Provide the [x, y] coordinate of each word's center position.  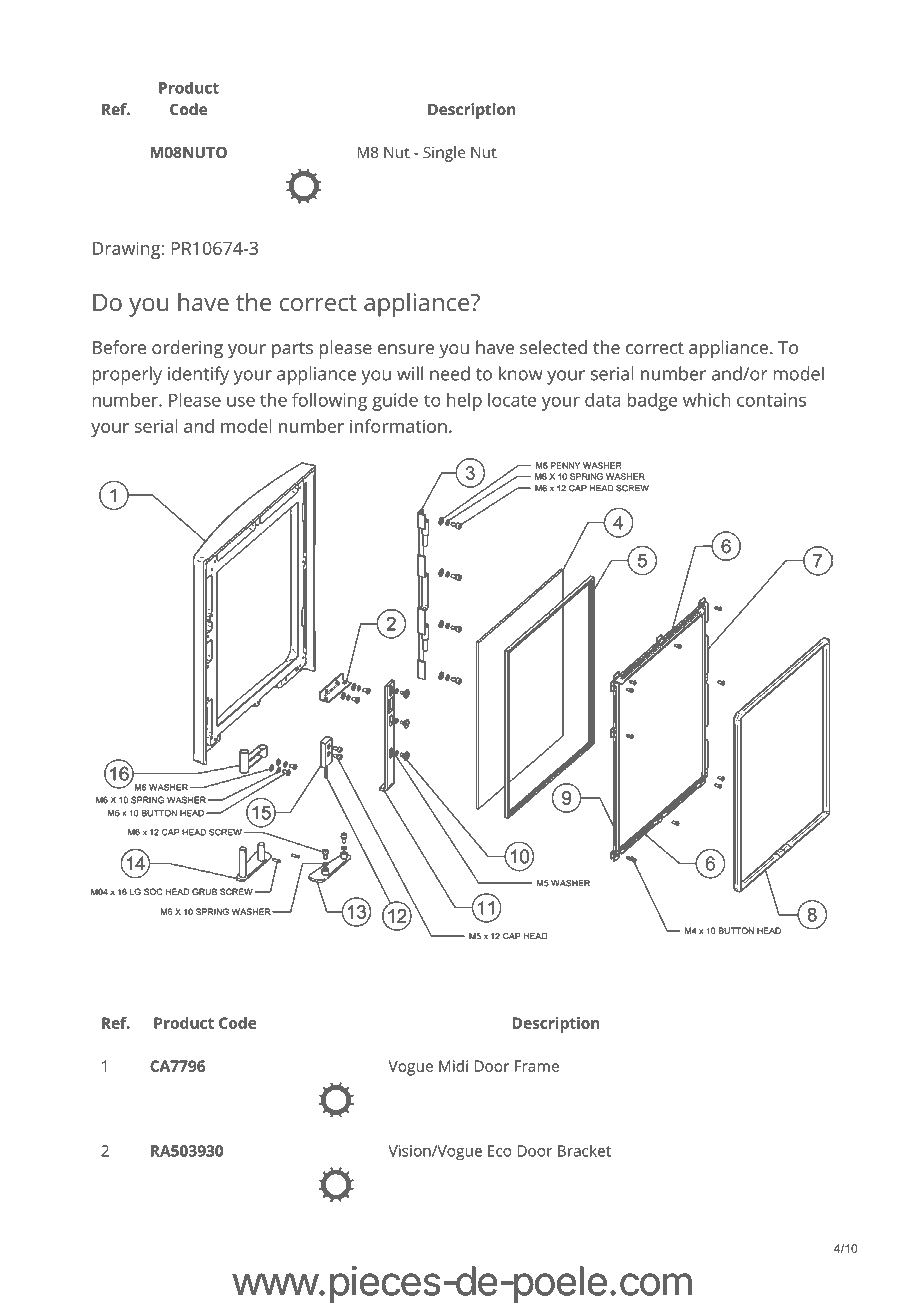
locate [512, 400]
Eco [500, 1151]
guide [395, 402]
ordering [187, 349]
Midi [453, 1066]
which [707, 400]
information [398, 426]
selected [553, 347]
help [464, 402]
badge [652, 402]
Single [444, 154]
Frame [537, 1066]
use [241, 401]
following [329, 402]
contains [771, 400]
